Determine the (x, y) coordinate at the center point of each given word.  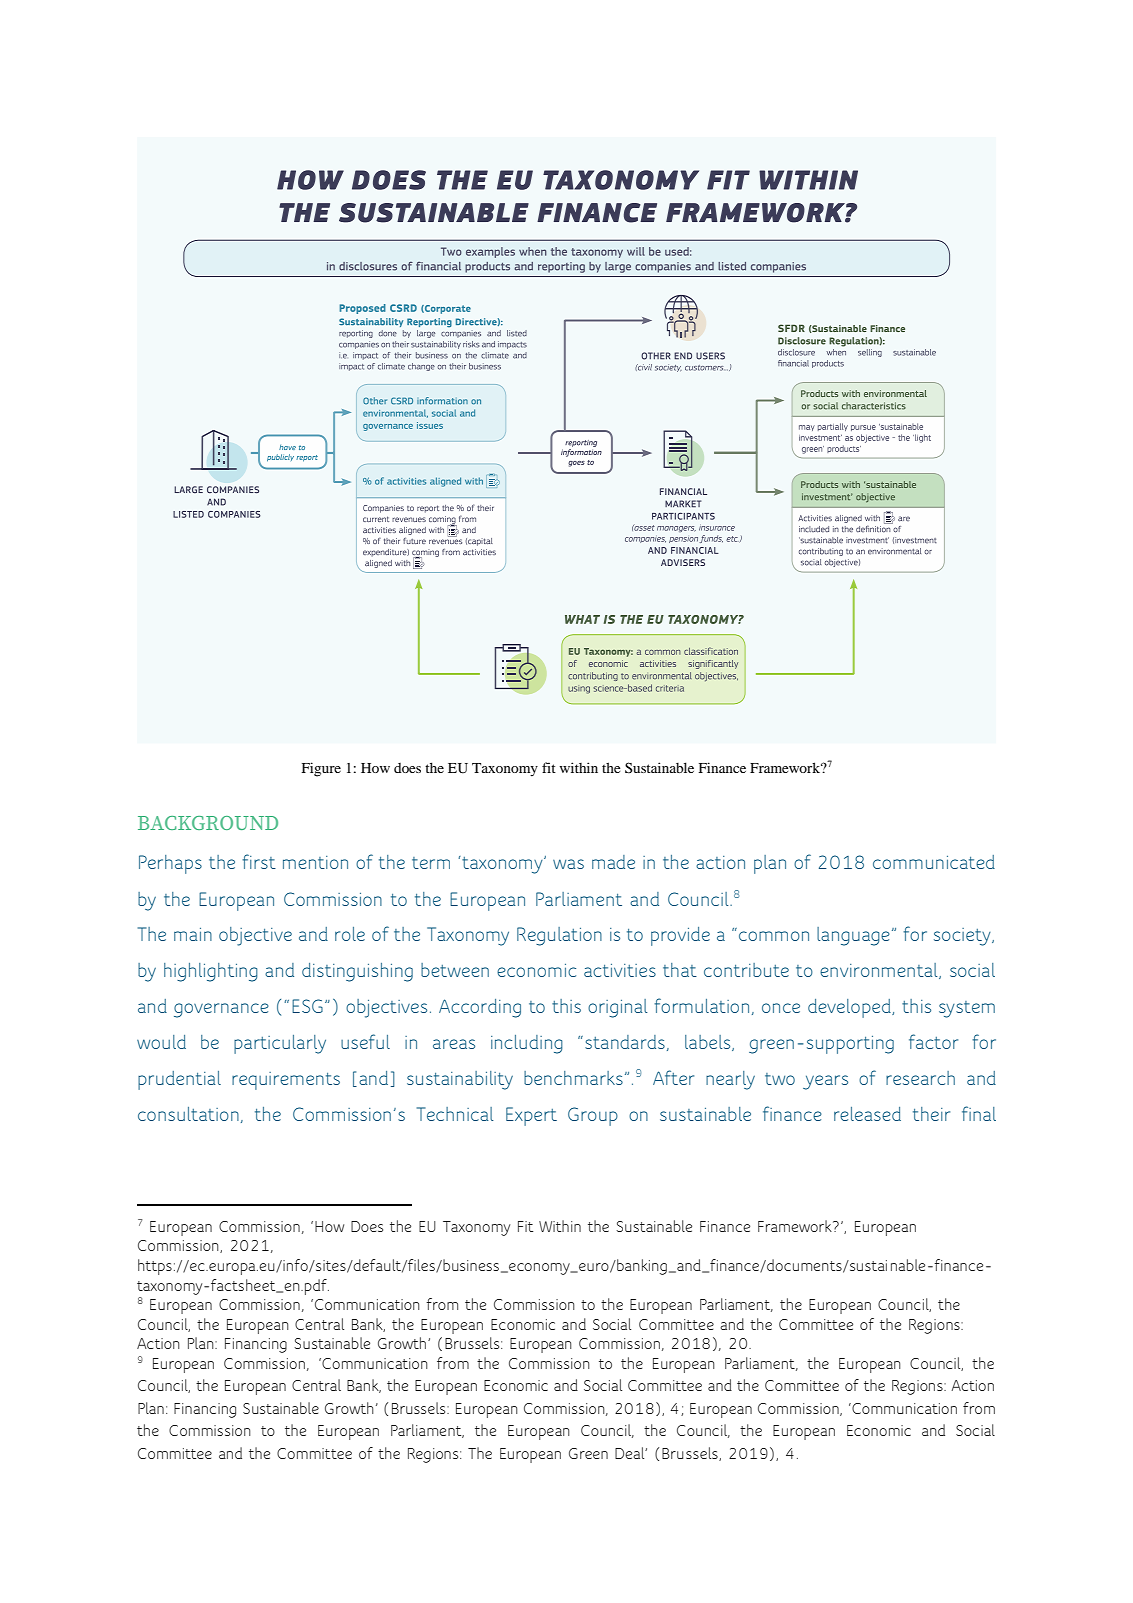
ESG (307, 1006)
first (259, 861)
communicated (934, 862)
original (617, 1008)
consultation (188, 1114)
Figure (321, 769)
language (853, 936)
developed (850, 1008)
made (613, 862)
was (568, 864)
